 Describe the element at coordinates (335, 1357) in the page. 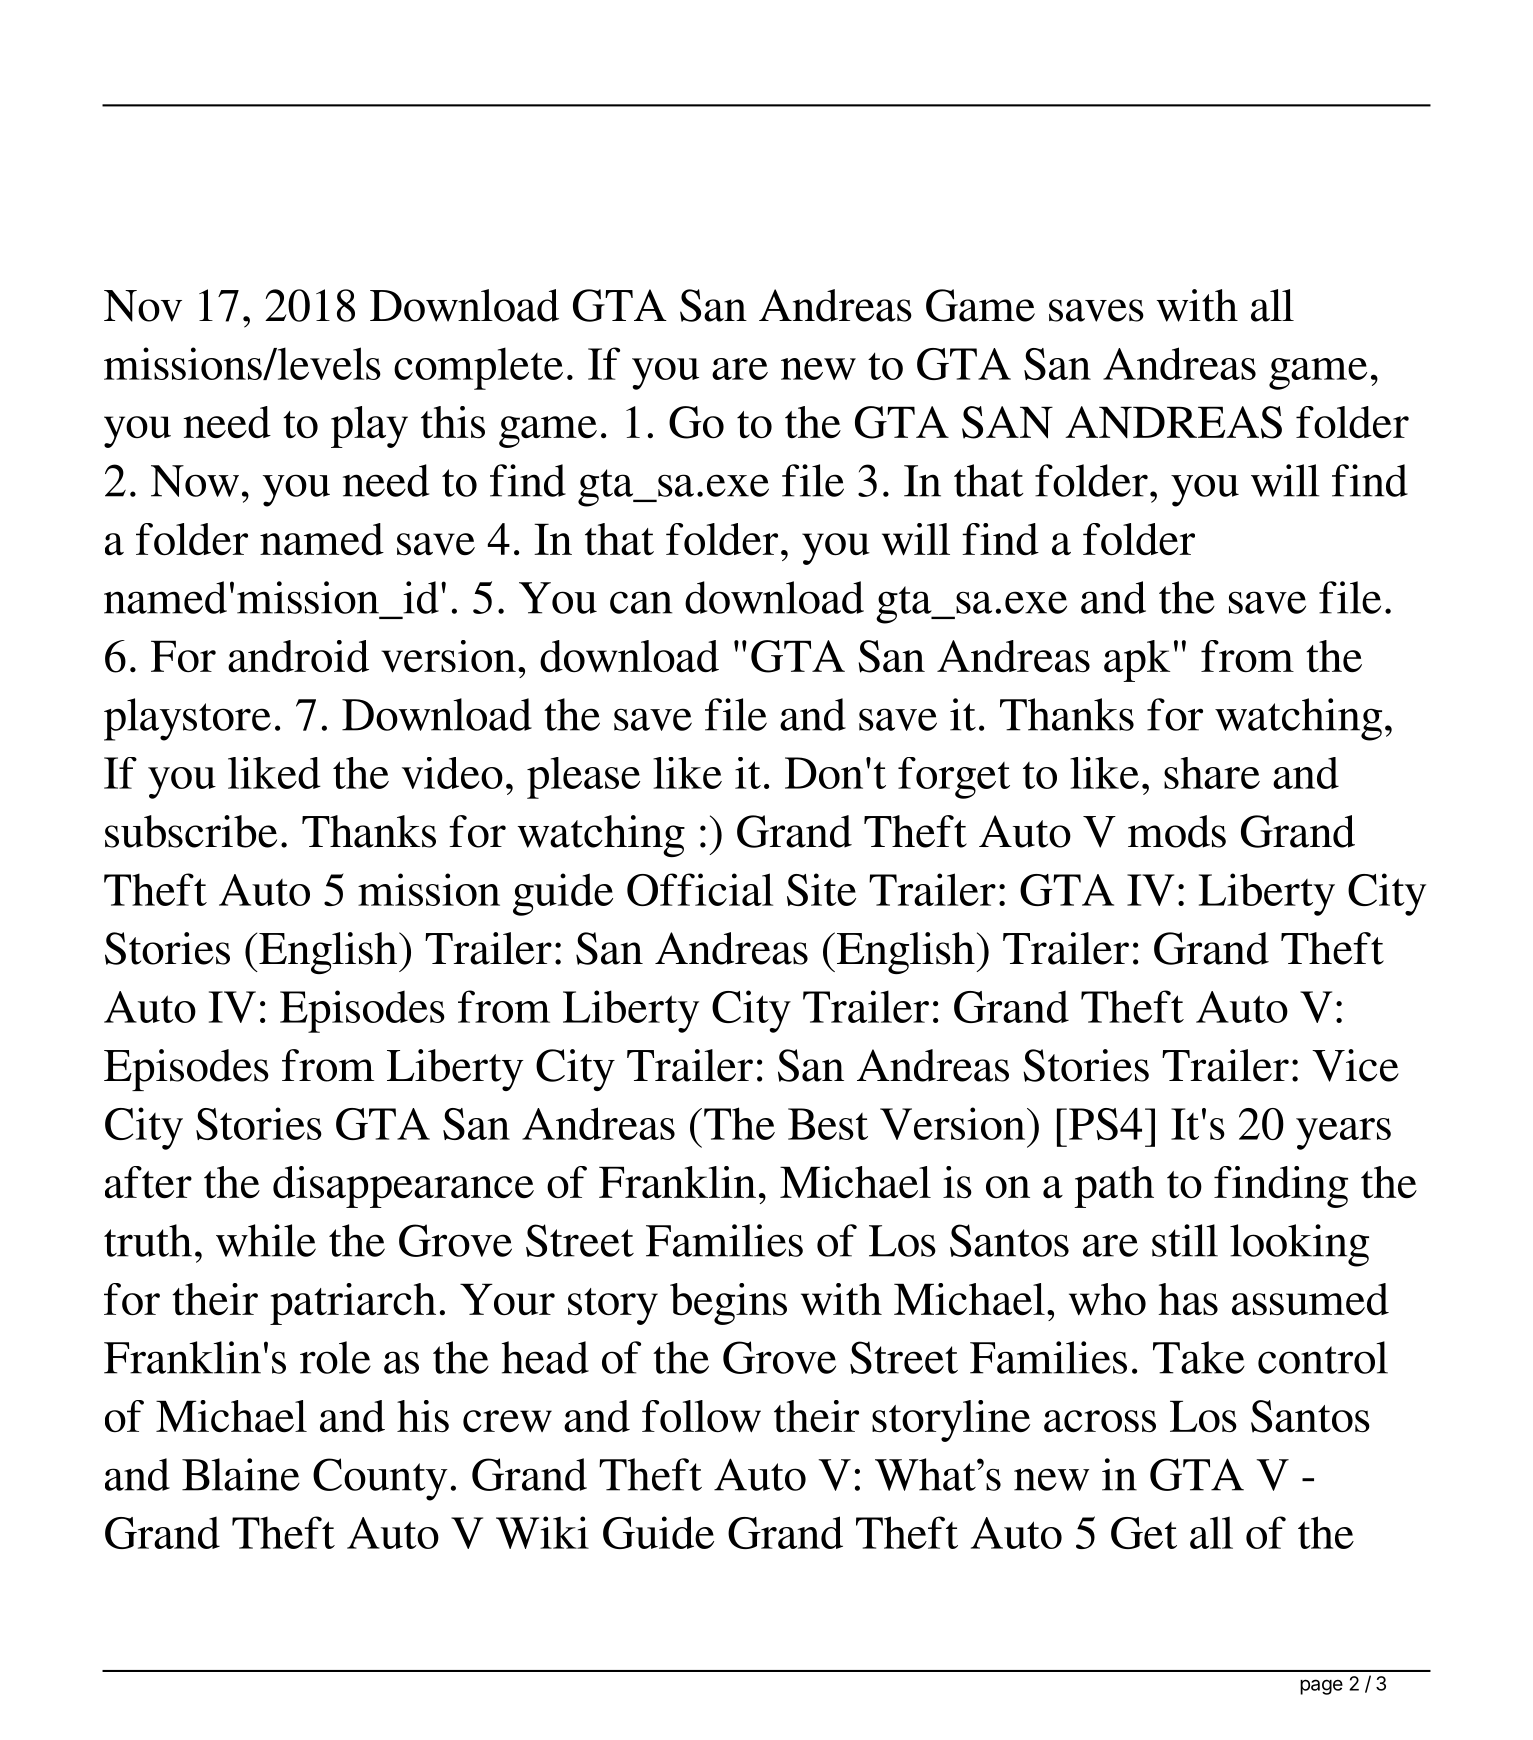

I see `role` at that location.
